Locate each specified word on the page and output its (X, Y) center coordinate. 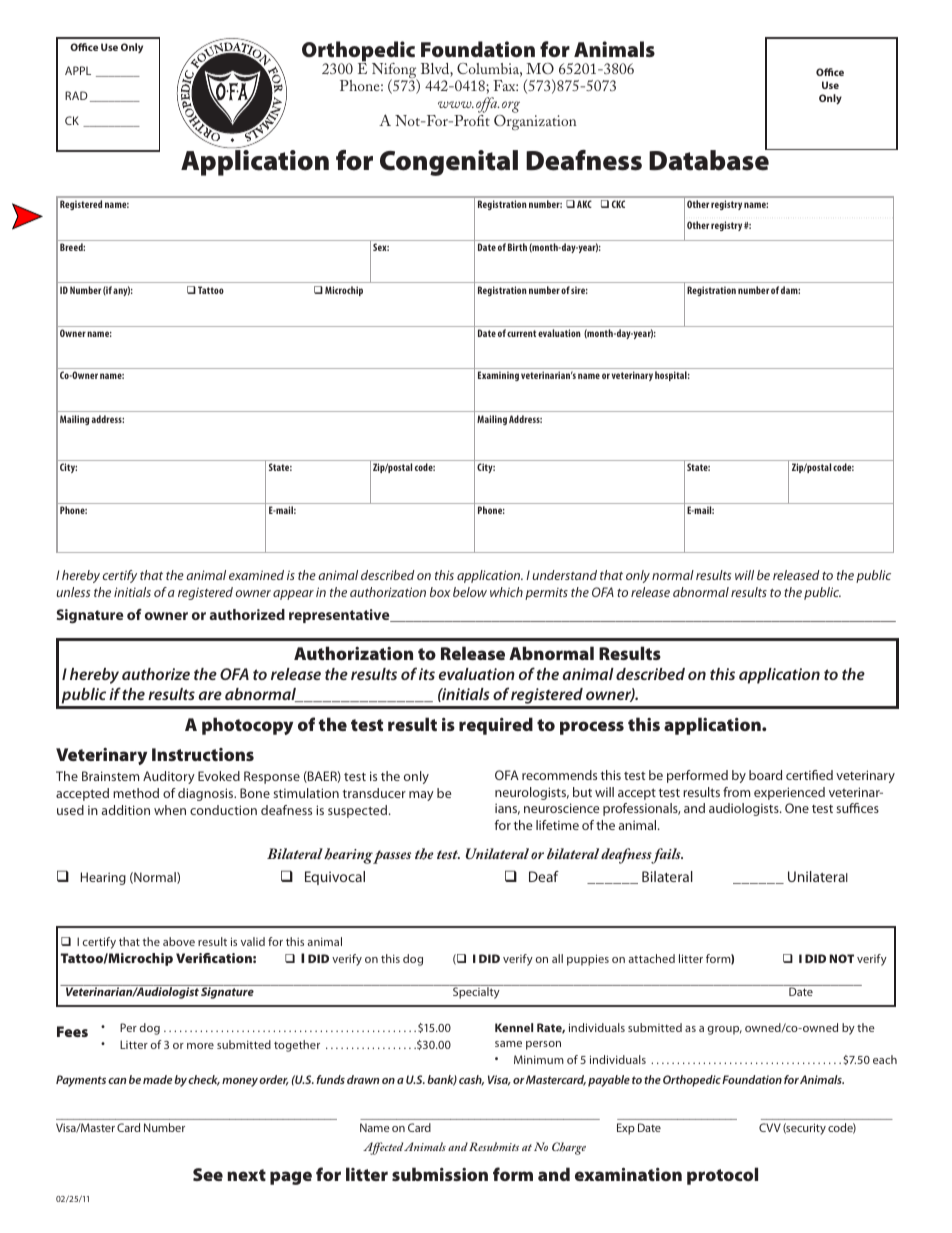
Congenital (449, 163)
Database (710, 159)
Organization (535, 121)
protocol (722, 1176)
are (210, 695)
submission (440, 1174)
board (765, 775)
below (470, 592)
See (208, 1174)
